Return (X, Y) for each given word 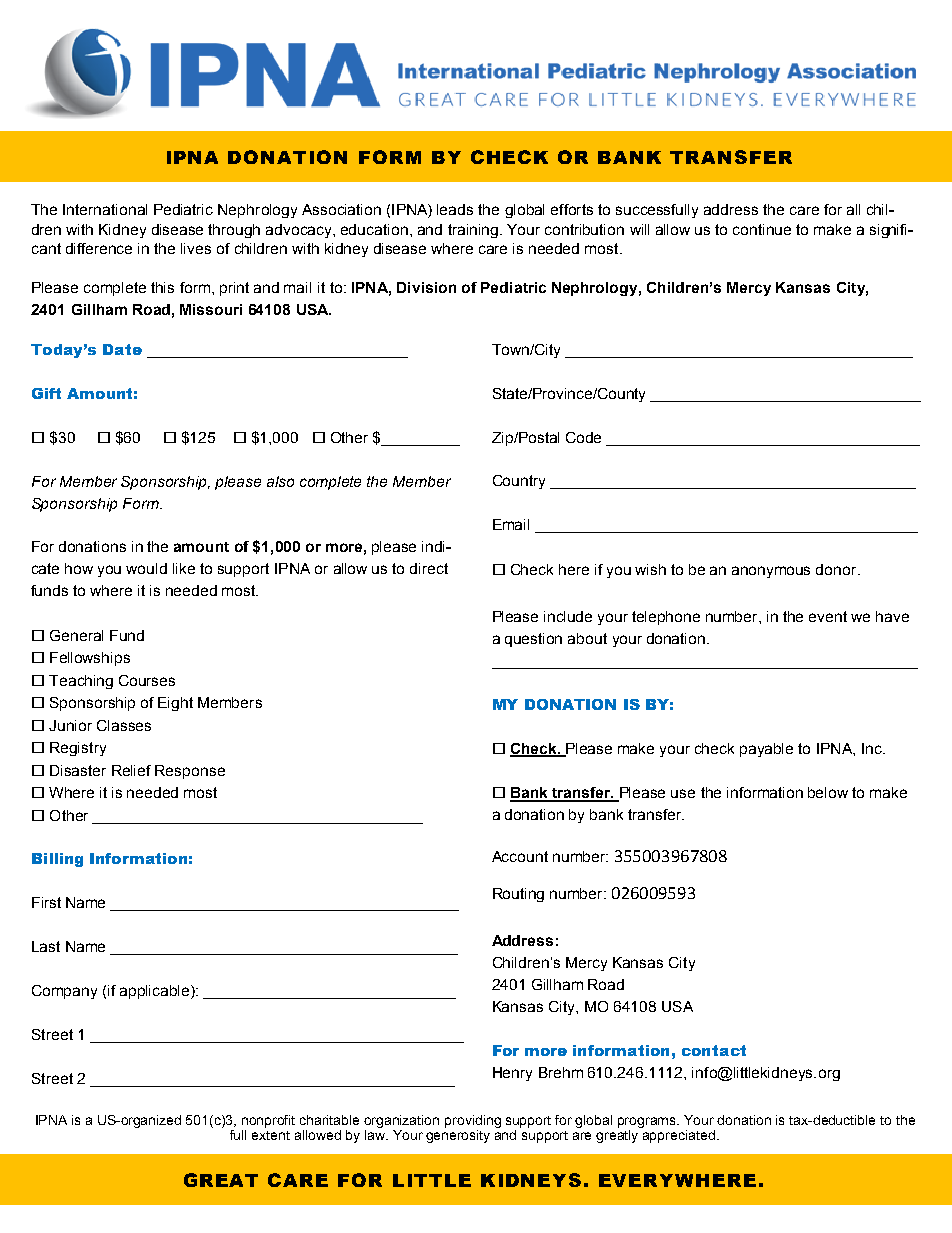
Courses (147, 680)
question (533, 640)
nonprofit (268, 1121)
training (473, 231)
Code (583, 437)
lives (196, 248)
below (828, 792)
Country (519, 482)
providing (473, 1121)
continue (762, 229)
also (280, 481)
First (46, 902)
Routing (518, 895)
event (828, 616)
